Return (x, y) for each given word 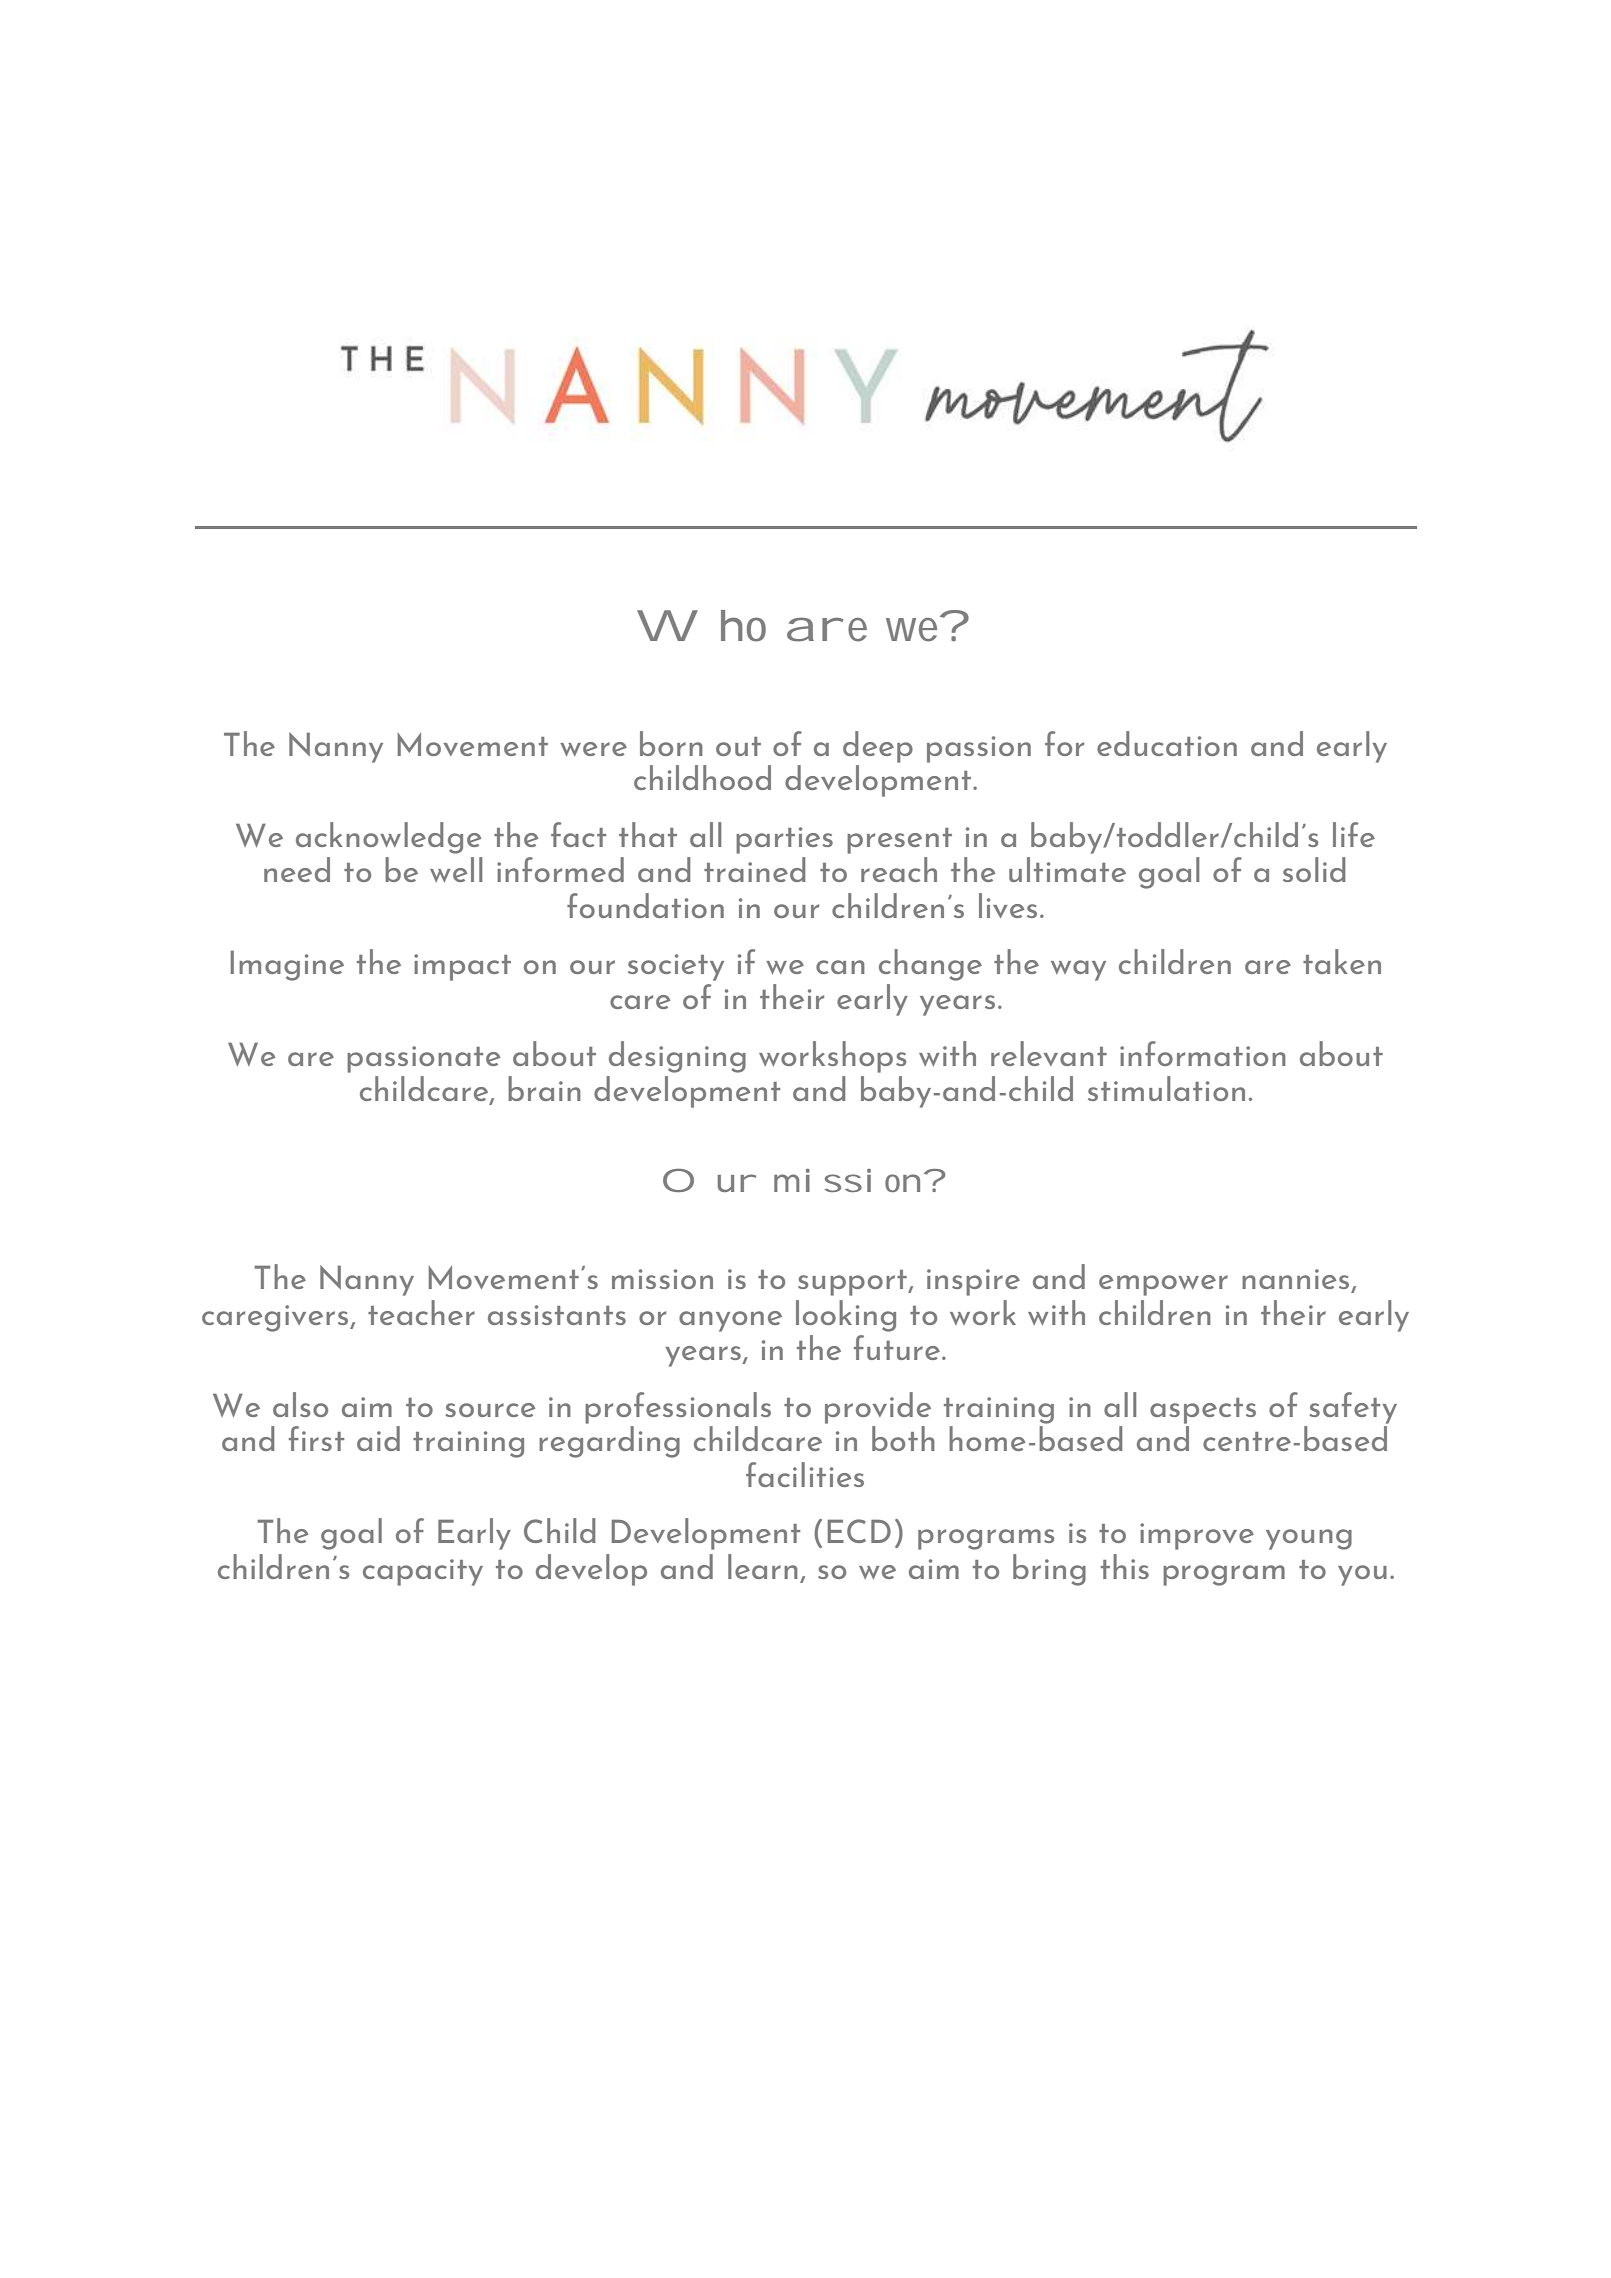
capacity (423, 1572)
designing (677, 1057)
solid (1314, 869)
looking (846, 1316)
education (1167, 743)
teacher (421, 1312)
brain (544, 1088)
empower (1163, 1285)
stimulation (1166, 1088)
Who (701, 626)
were (593, 749)
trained (754, 869)
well (456, 869)
